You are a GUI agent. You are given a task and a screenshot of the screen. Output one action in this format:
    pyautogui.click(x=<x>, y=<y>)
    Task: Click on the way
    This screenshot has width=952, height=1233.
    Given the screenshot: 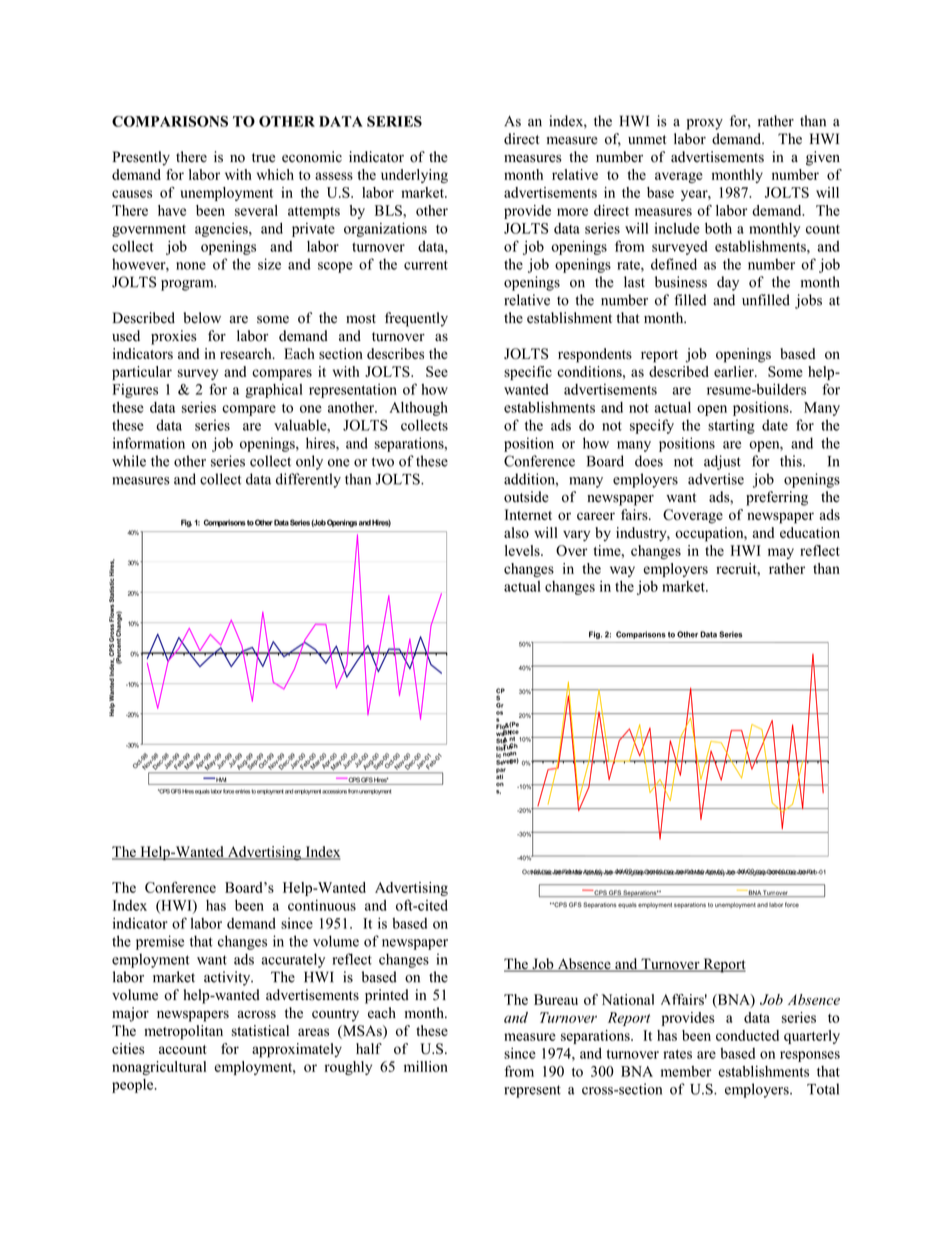 What is the action you would take?
    pyautogui.click(x=622, y=571)
